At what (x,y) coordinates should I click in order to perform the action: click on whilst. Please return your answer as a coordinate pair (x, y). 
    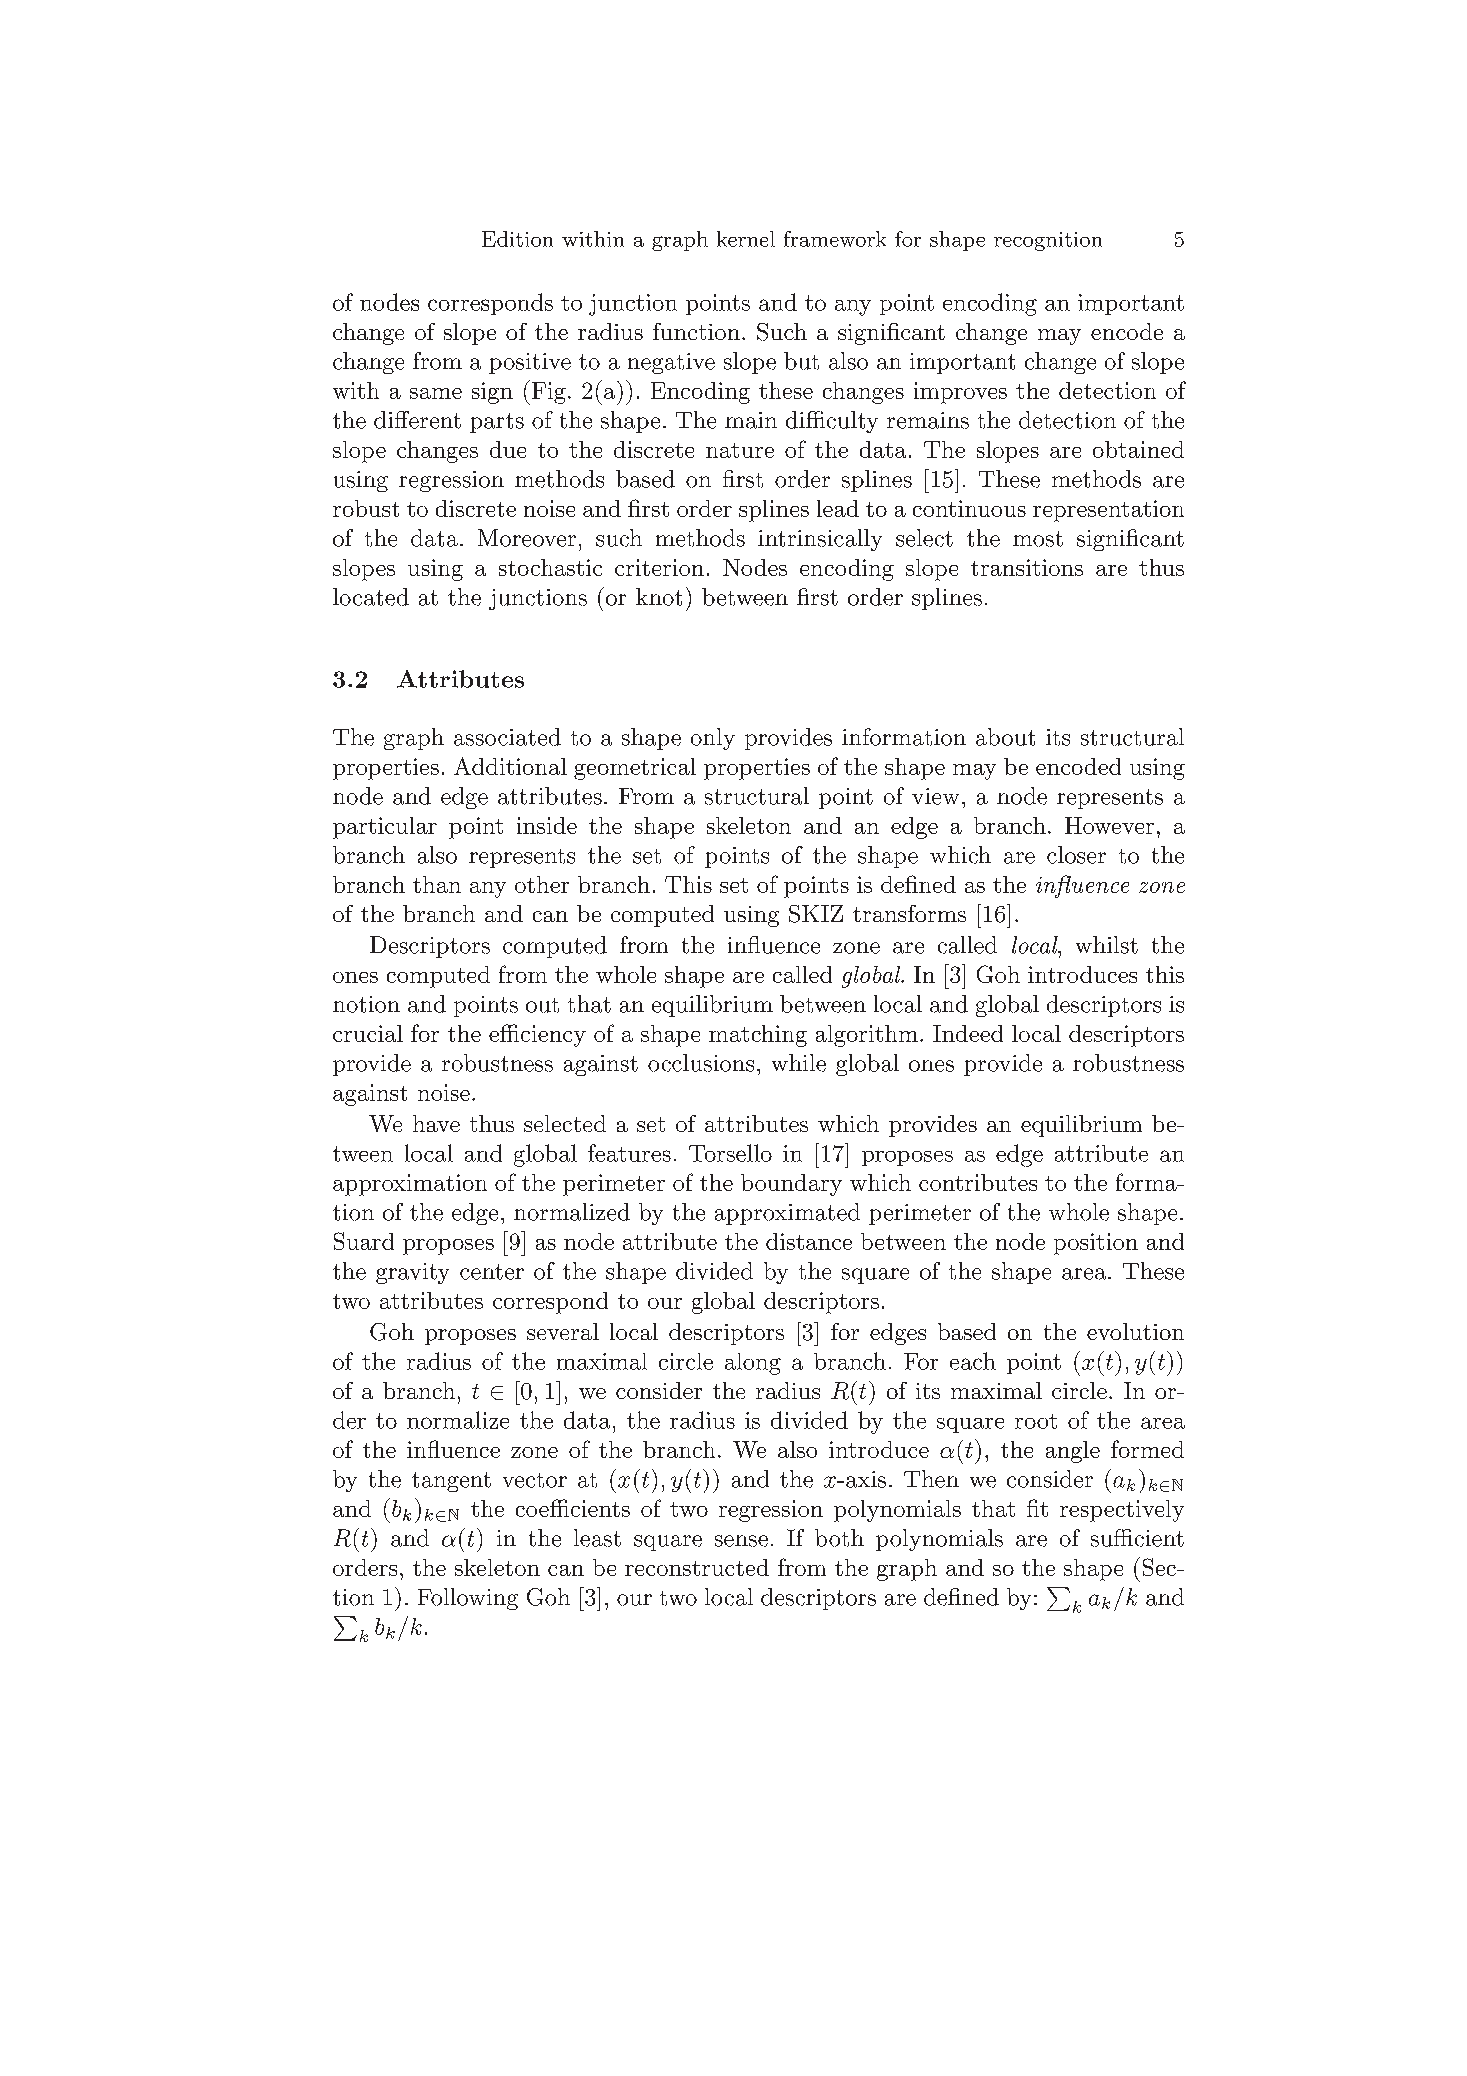
    Looking at the image, I should click on (1107, 945).
